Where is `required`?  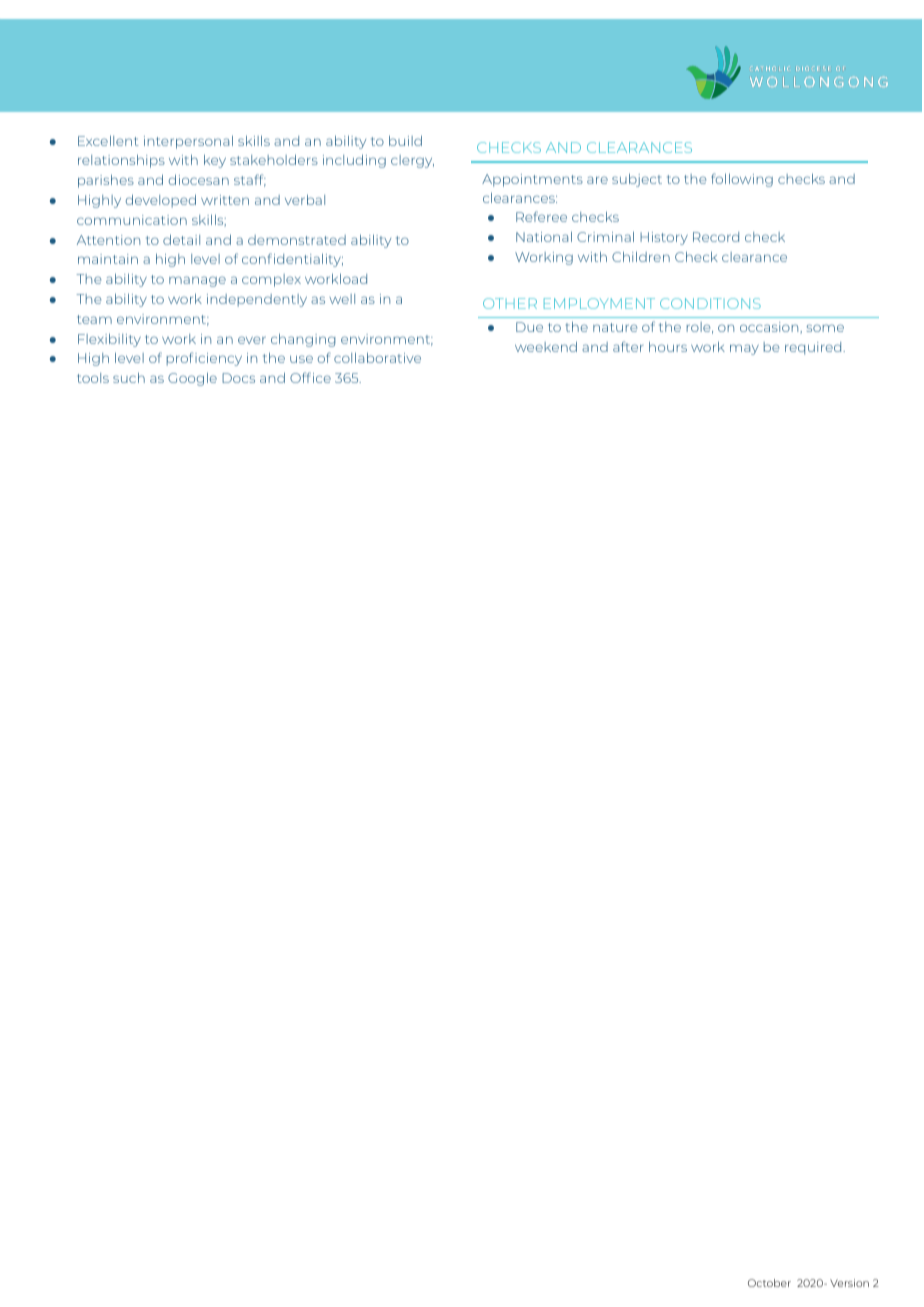 required is located at coordinates (814, 348).
